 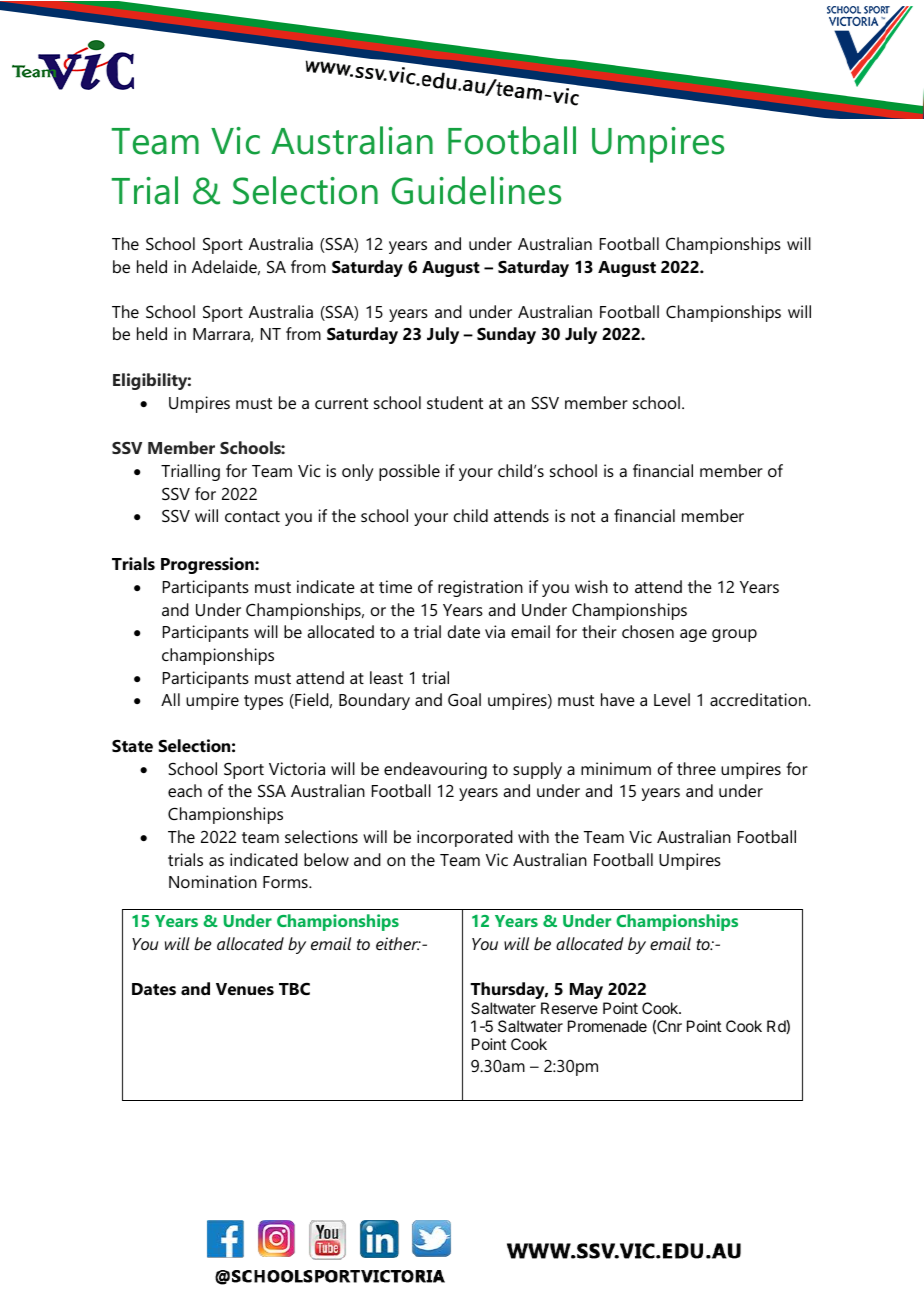 I want to click on Reserve, so click(x=569, y=1008).
